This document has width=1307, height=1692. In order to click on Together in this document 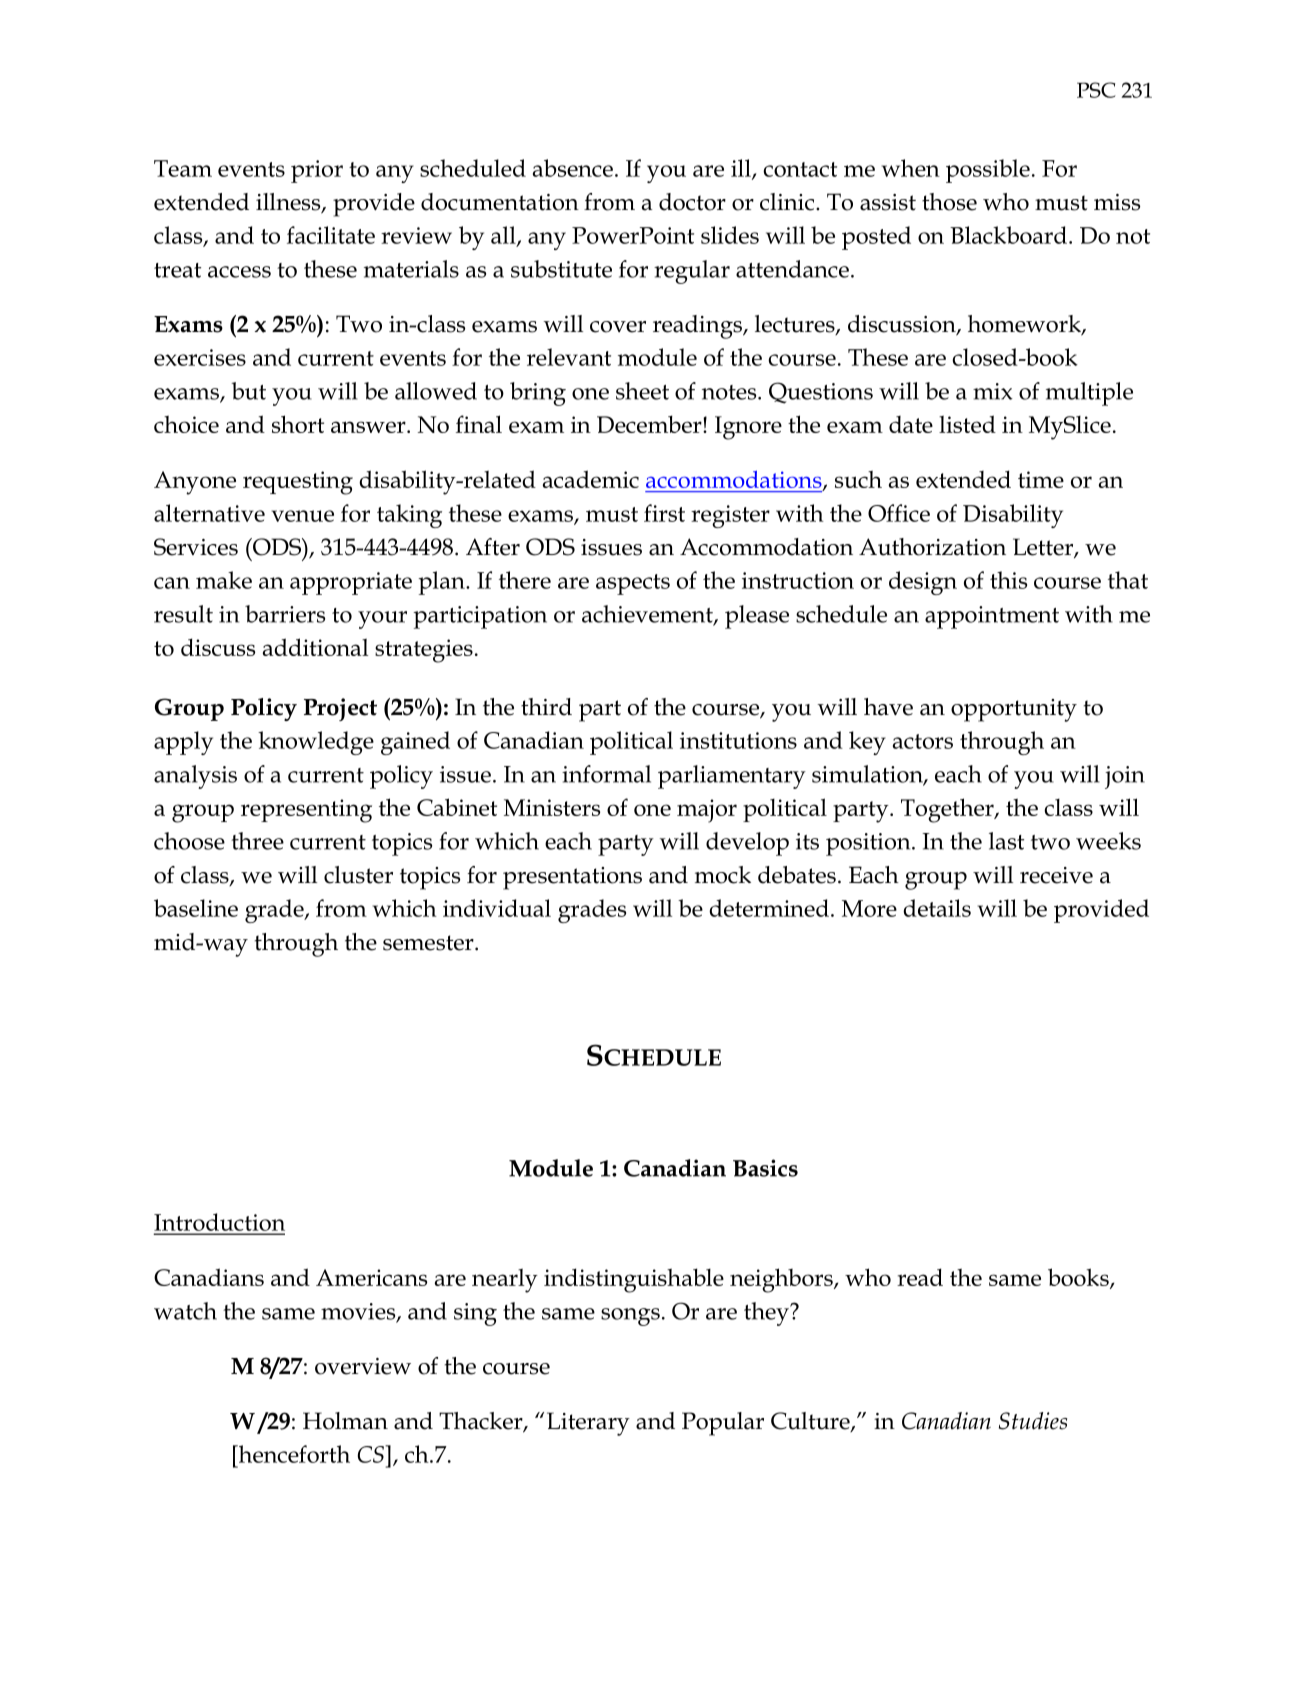, I will do `click(948, 810)`.
